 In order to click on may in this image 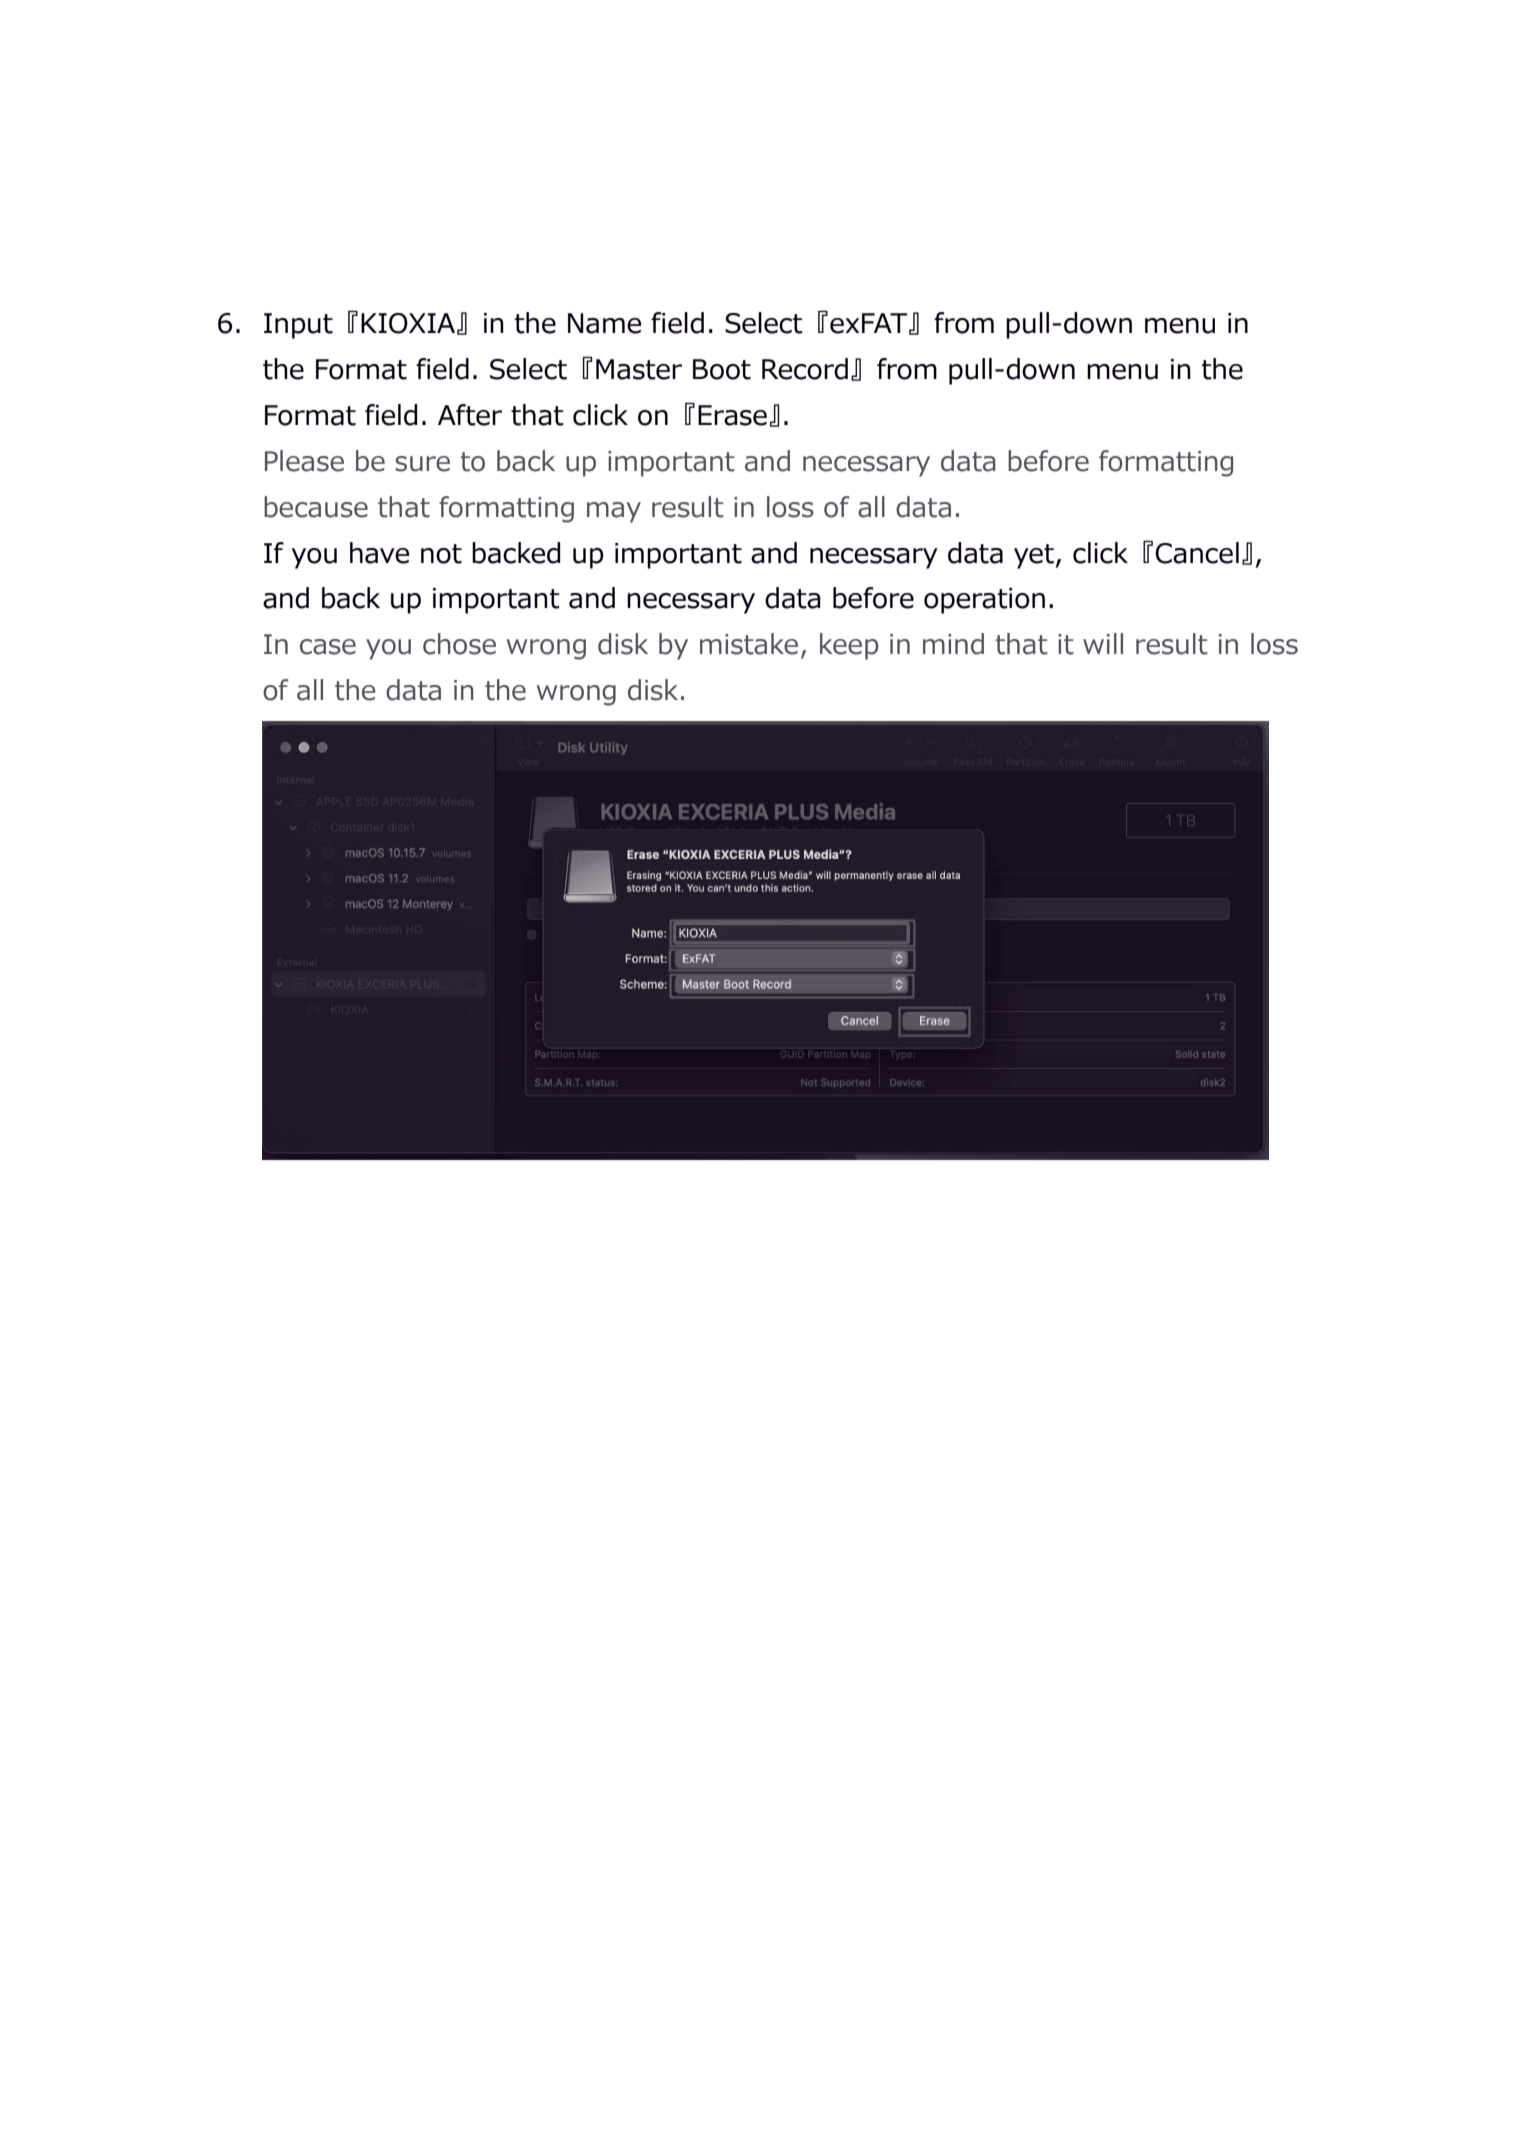, I will do `click(614, 512)`.
